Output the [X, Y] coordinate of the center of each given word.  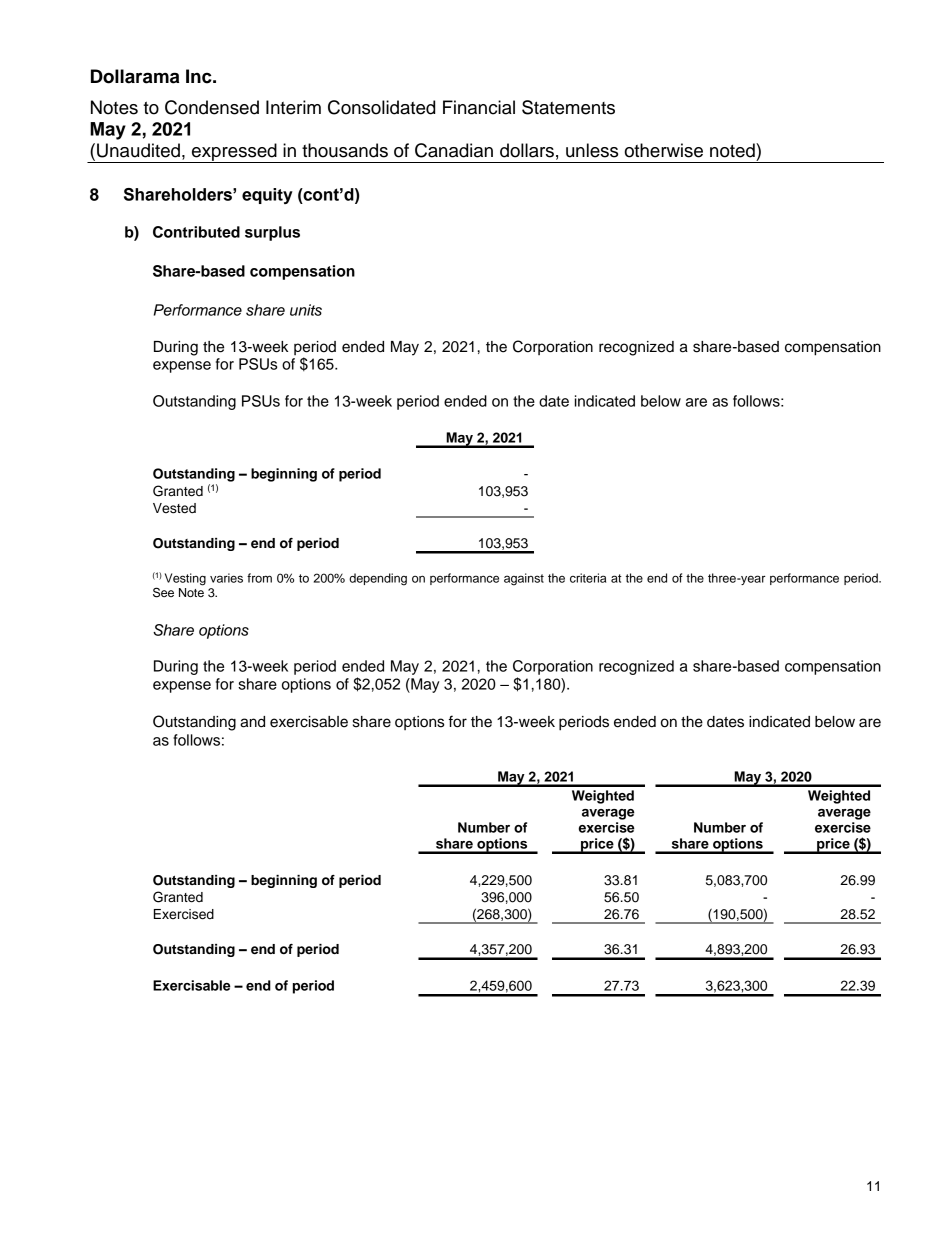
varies [226, 578]
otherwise [664, 150]
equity [267, 196]
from [259, 578]
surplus [272, 233]
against [524, 579]
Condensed [212, 107]
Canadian [454, 150]
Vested [174, 508]
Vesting [185, 579]
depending [378, 579]
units [306, 310]
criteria [588, 578]
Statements [568, 107]
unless [592, 150]
